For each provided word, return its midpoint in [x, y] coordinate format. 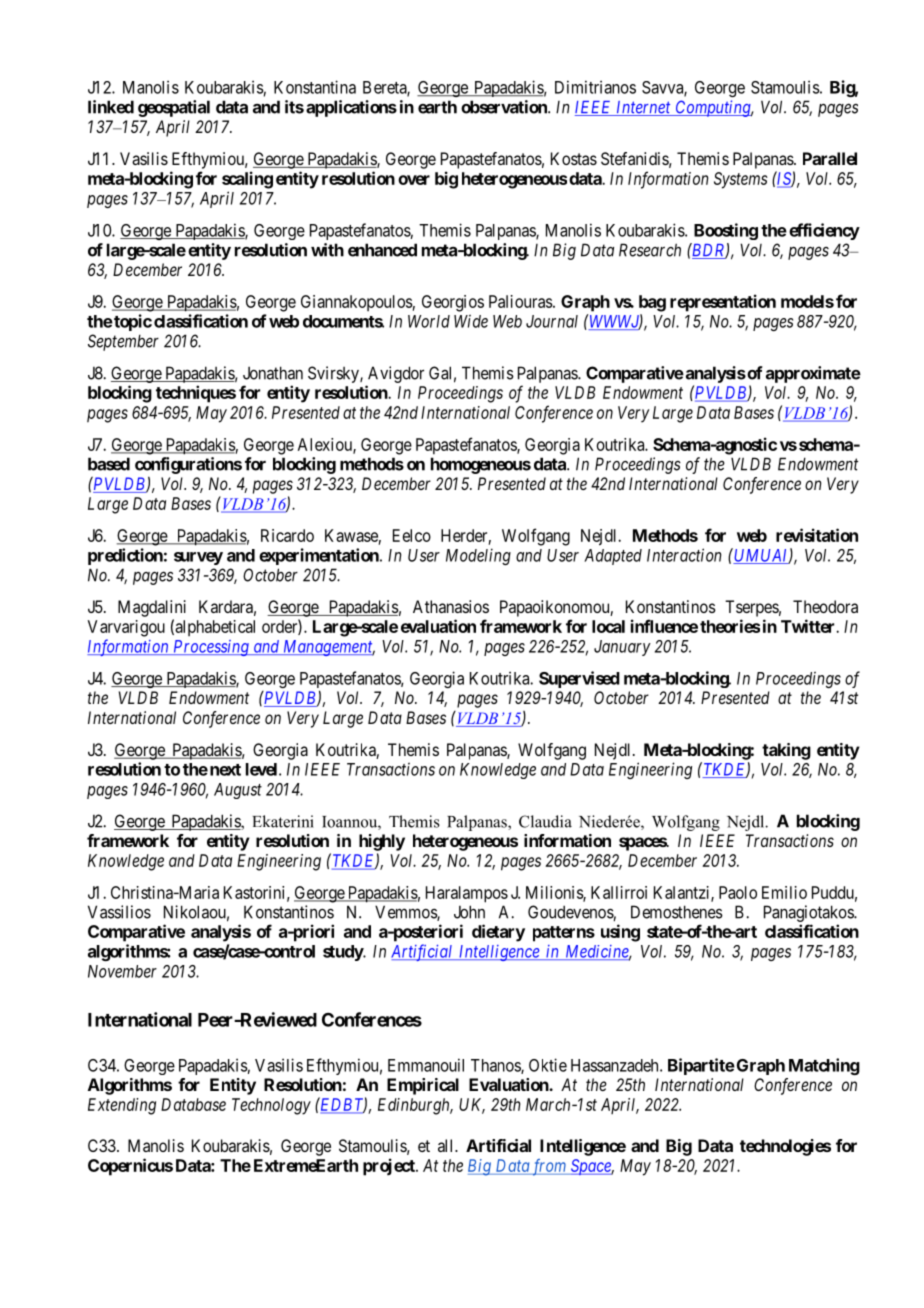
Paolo [738, 892]
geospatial [174, 108]
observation [505, 107]
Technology [271, 1106]
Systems [741, 180]
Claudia [545, 821]
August [238, 791]
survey [198, 558]
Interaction [684, 555]
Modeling [478, 556]
